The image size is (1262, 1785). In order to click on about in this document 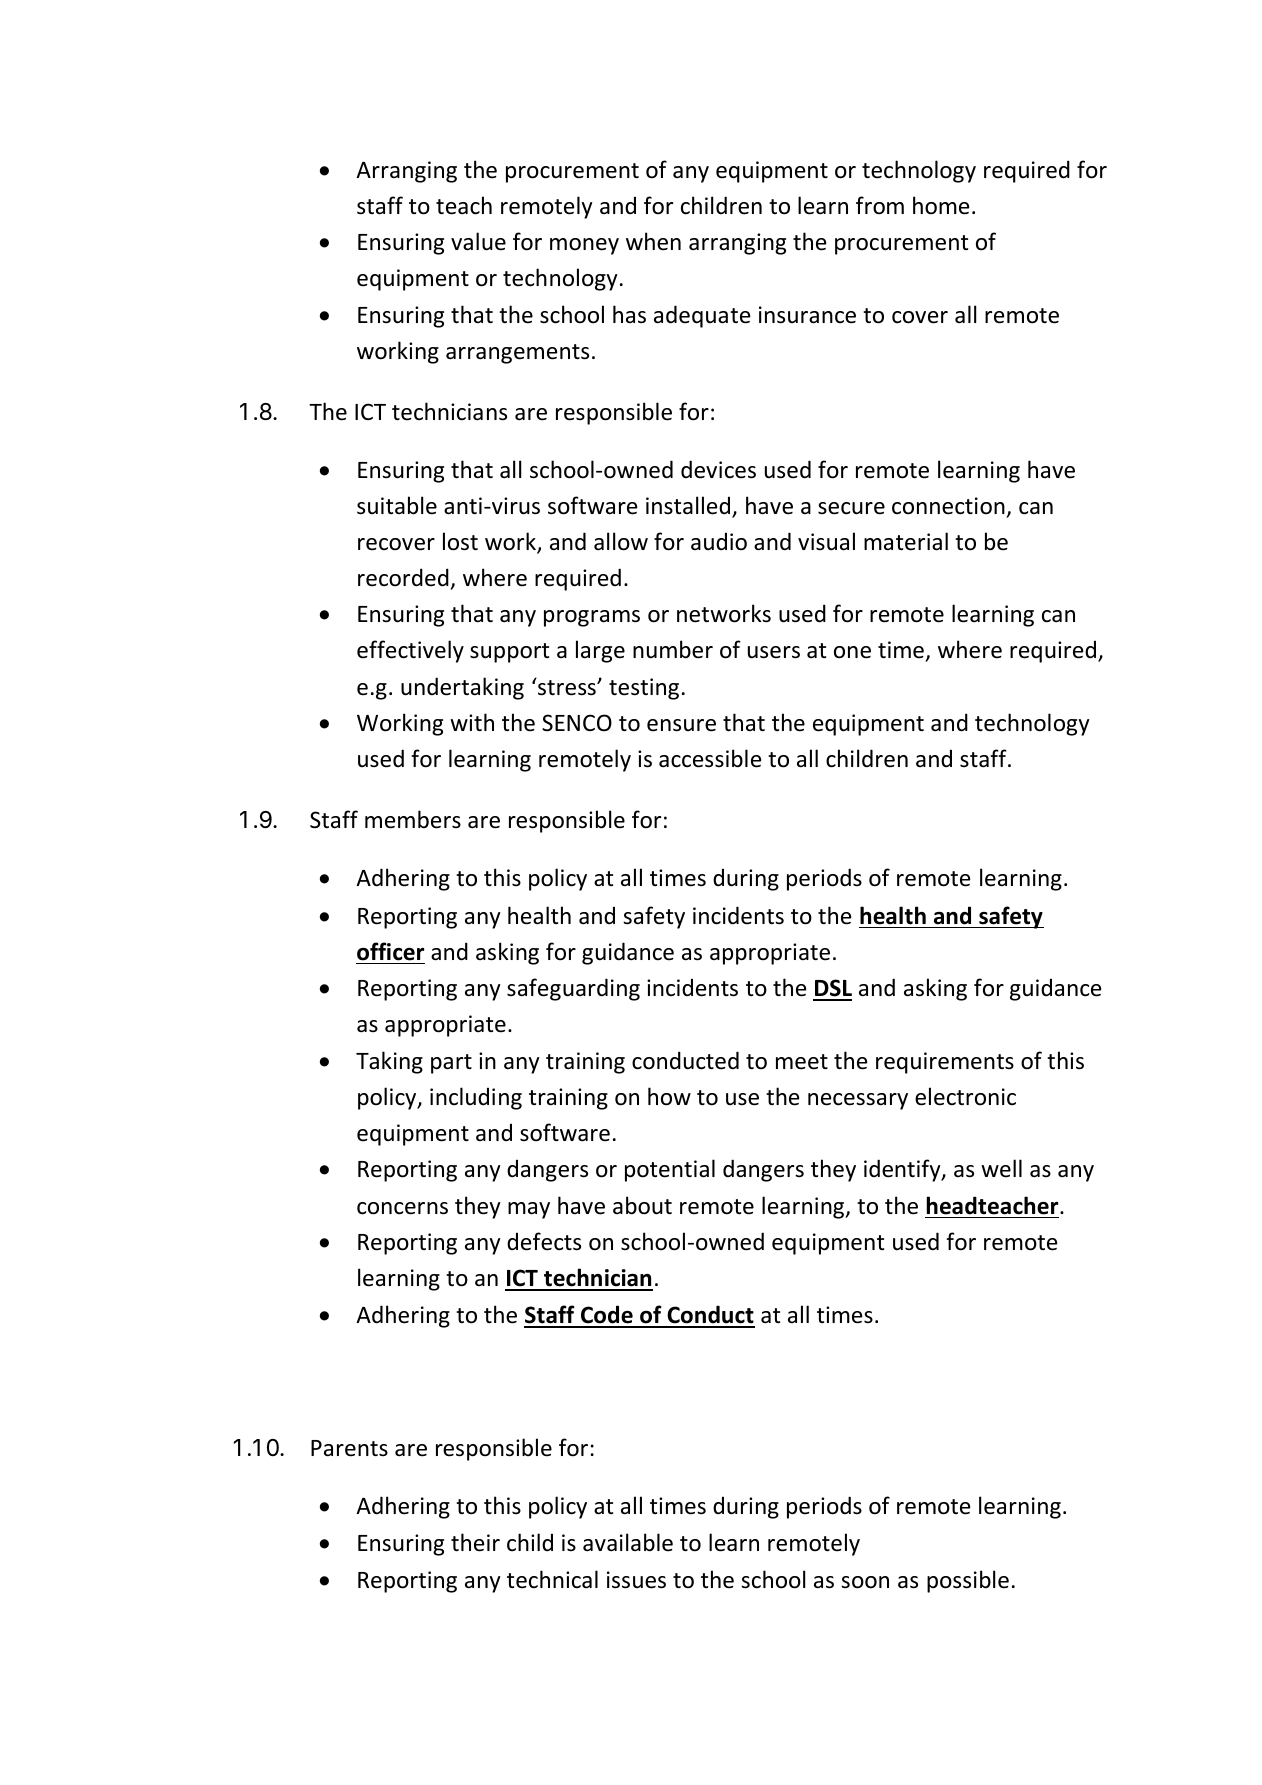, I will do `click(642, 1205)`.
